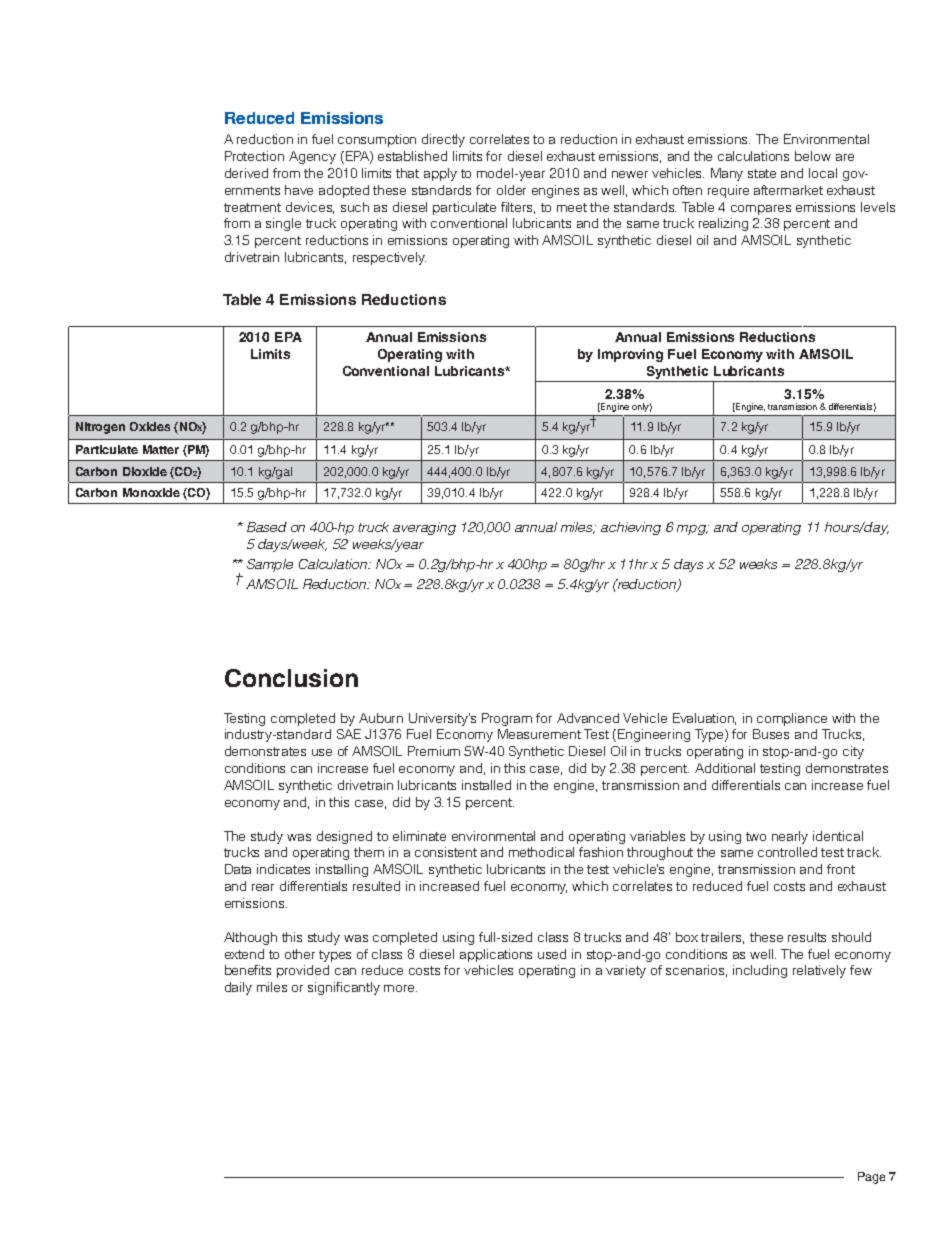  Describe the element at coordinates (511, 190) in the document. I see `older` at that location.
